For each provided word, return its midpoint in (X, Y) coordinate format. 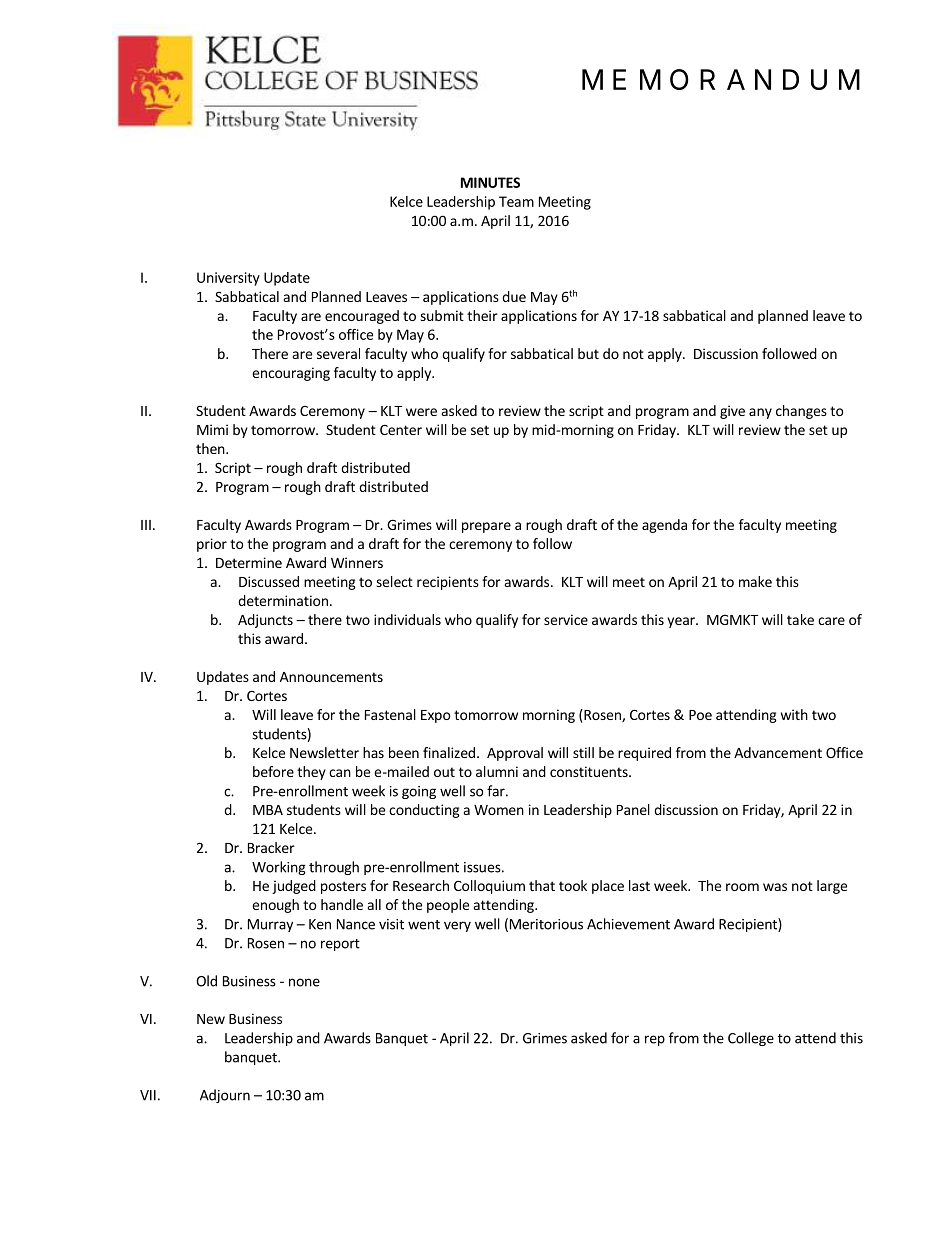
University (228, 279)
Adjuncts (265, 621)
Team (516, 201)
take (800, 619)
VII (148, 1095)
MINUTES (490, 182)
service (566, 619)
